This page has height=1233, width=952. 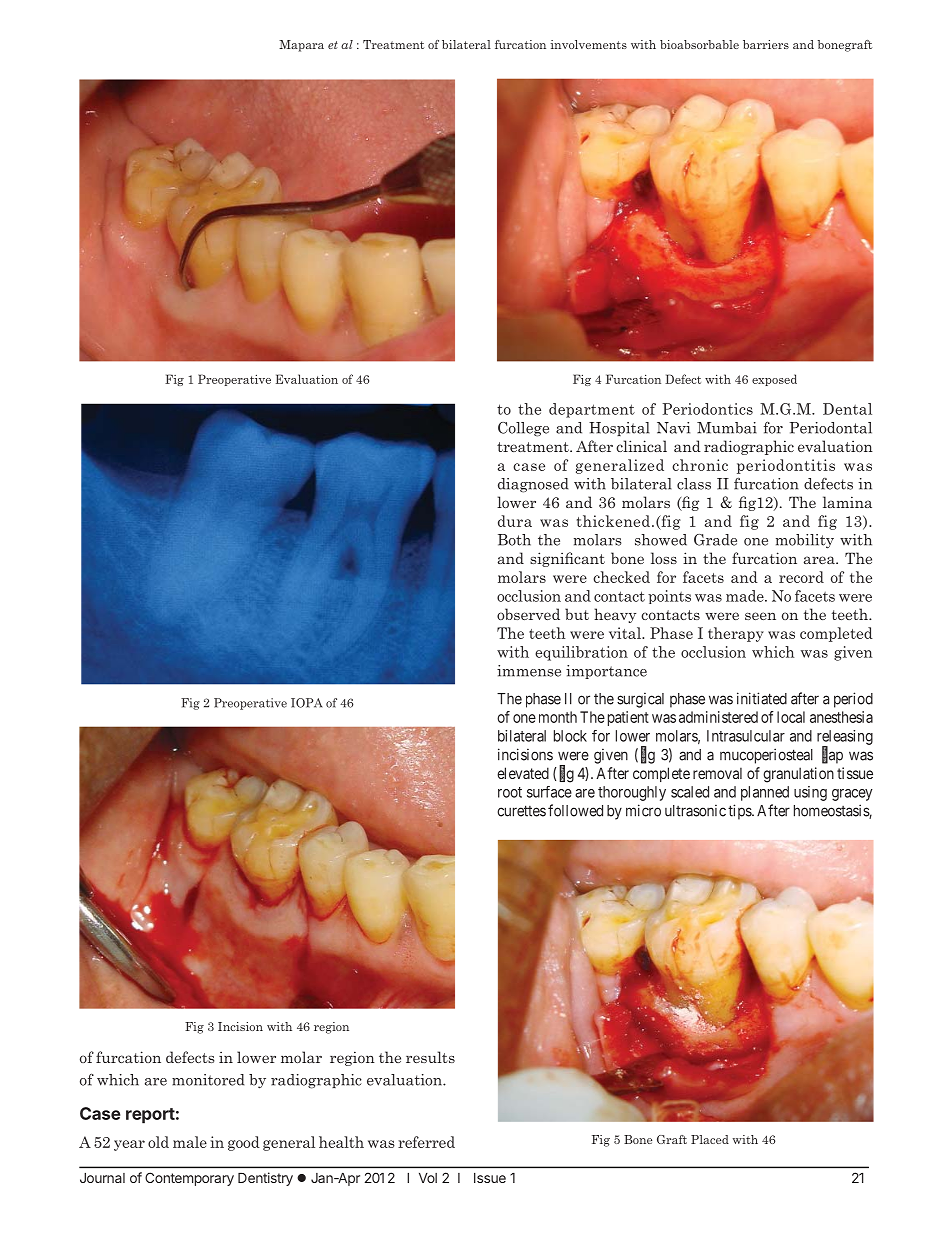 What do you see at coordinates (528, 614) in the page?
I see `observed` at bounding box center [528, 614].
